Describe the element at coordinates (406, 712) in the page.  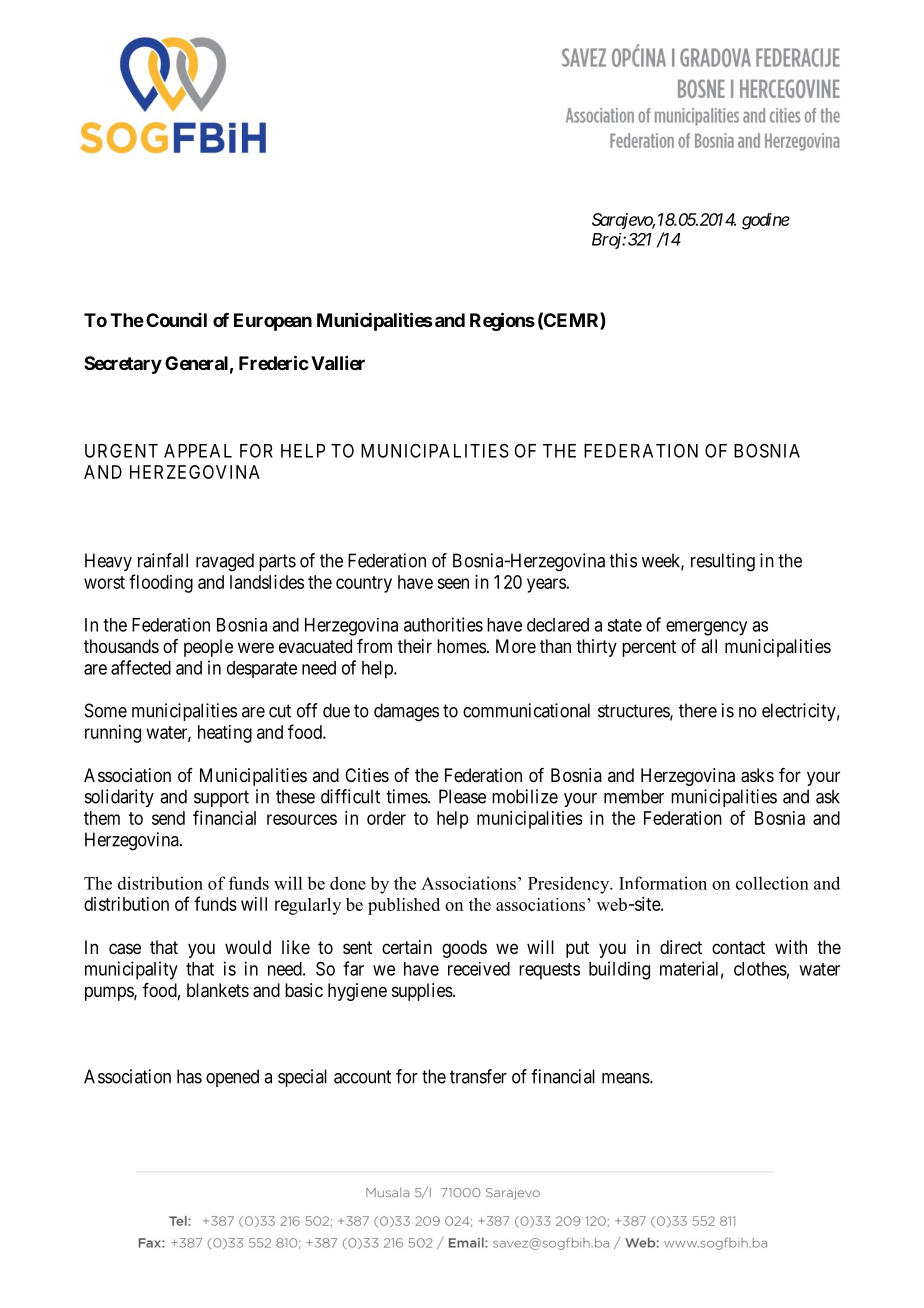
I see `damages` at that location.
